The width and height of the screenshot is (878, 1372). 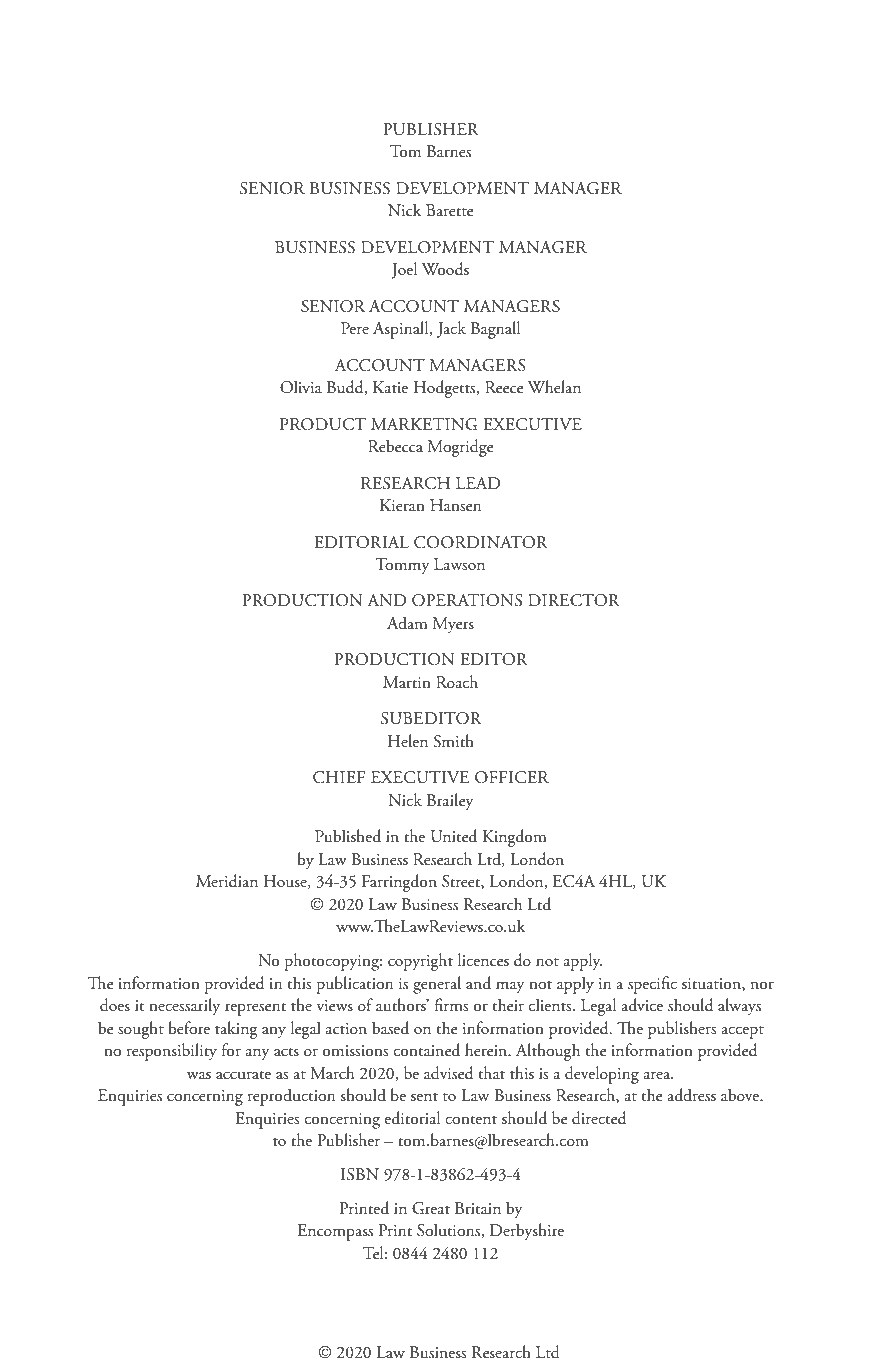 What do you see at coordinates (712, 984) in the screenshot?
I see `situation` at bounding box center [712, 984].
